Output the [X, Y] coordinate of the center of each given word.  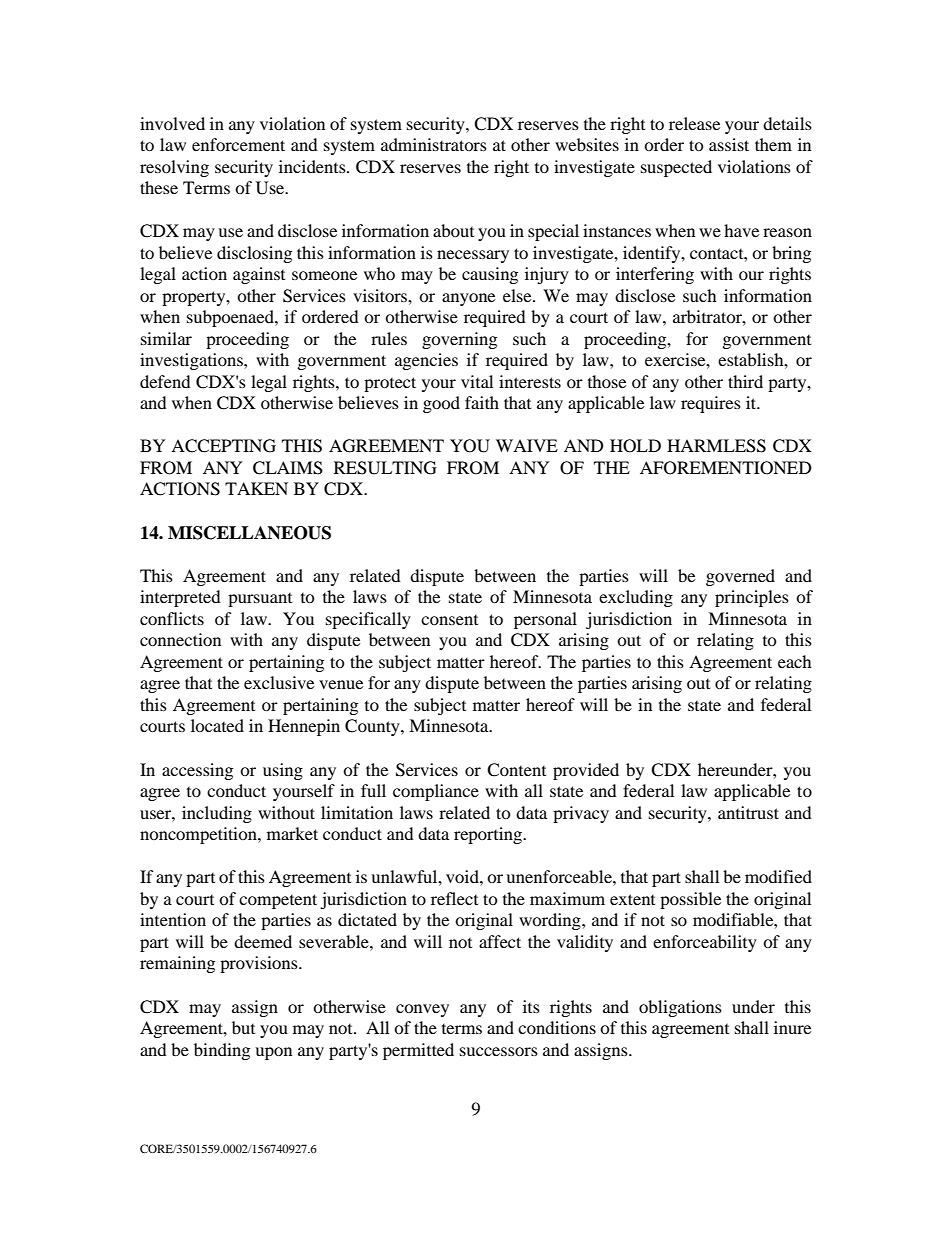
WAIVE [527, 445]
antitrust [748, 812]
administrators [434, 144]
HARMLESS [716, 446]
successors [499, 1051]
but [243, 1027]
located [217, 725]
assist [729, 144]
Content [516, 770]
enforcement [238, 144]
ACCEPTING [223, 446]
